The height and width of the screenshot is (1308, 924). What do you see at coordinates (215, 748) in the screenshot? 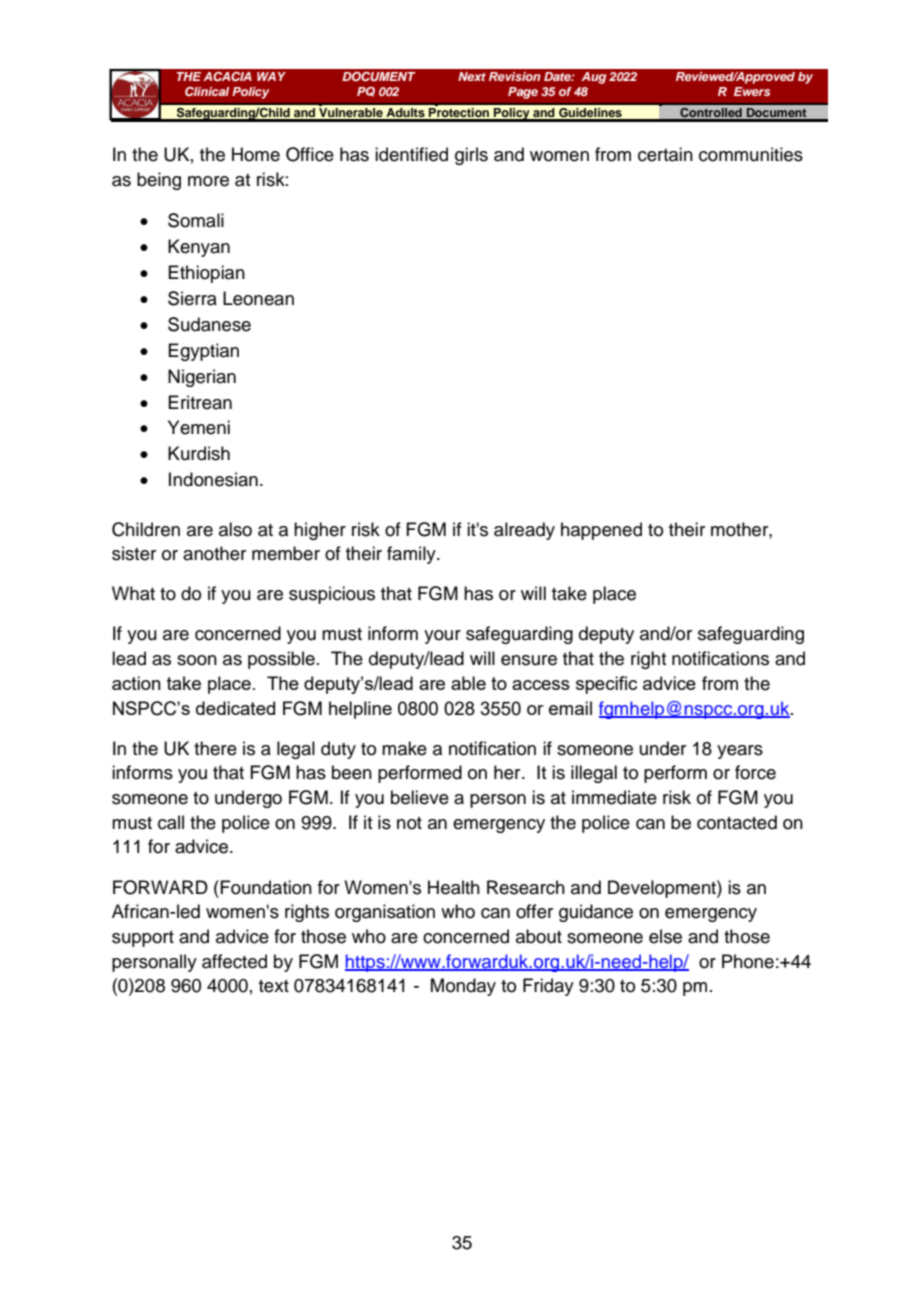
I see `there` at bounding box center [215, 748].
